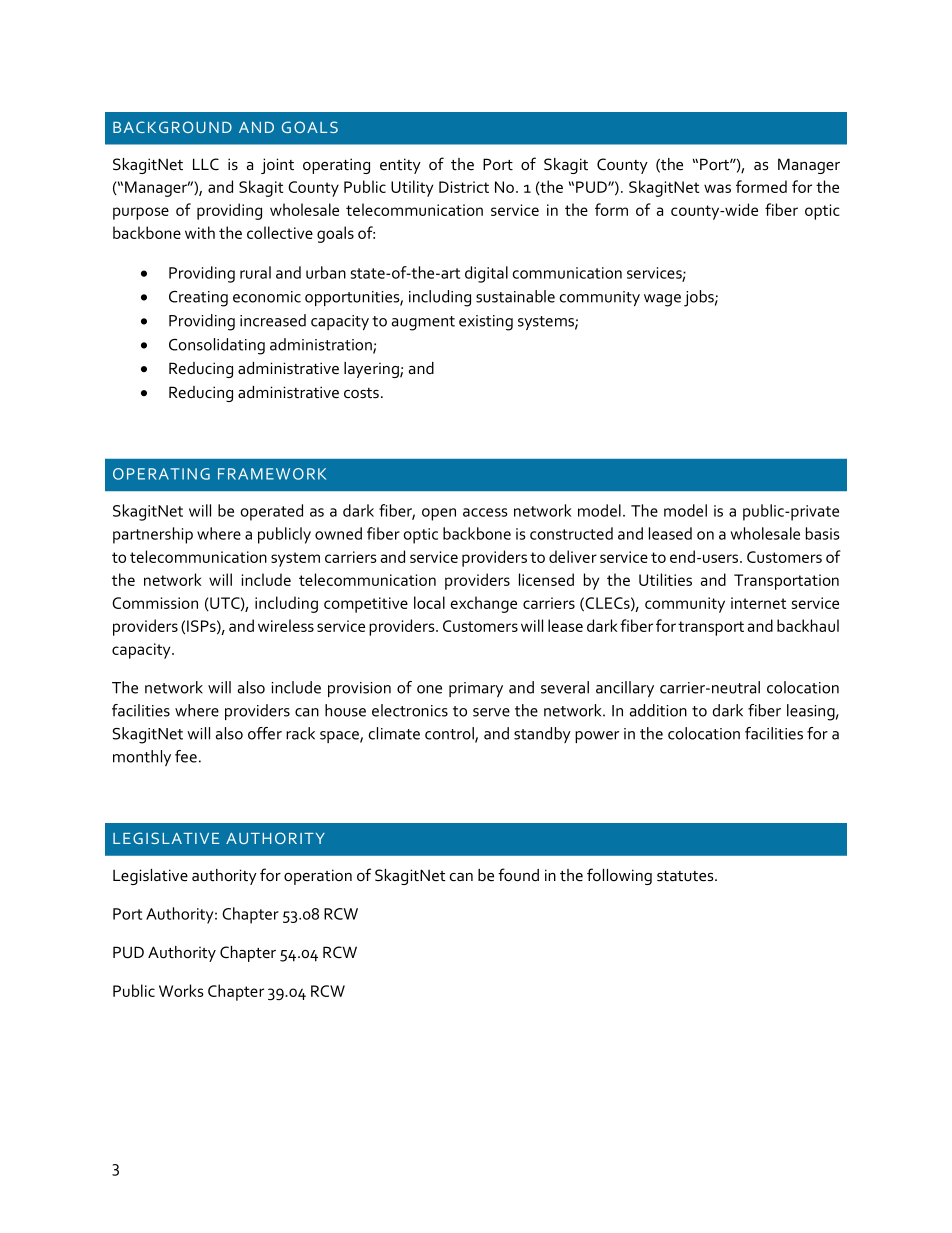 The height and width of the screenshot is (1233, 952). Describe the element at coordinates (464, 187) in the screenshot. I see `District` at that location.
